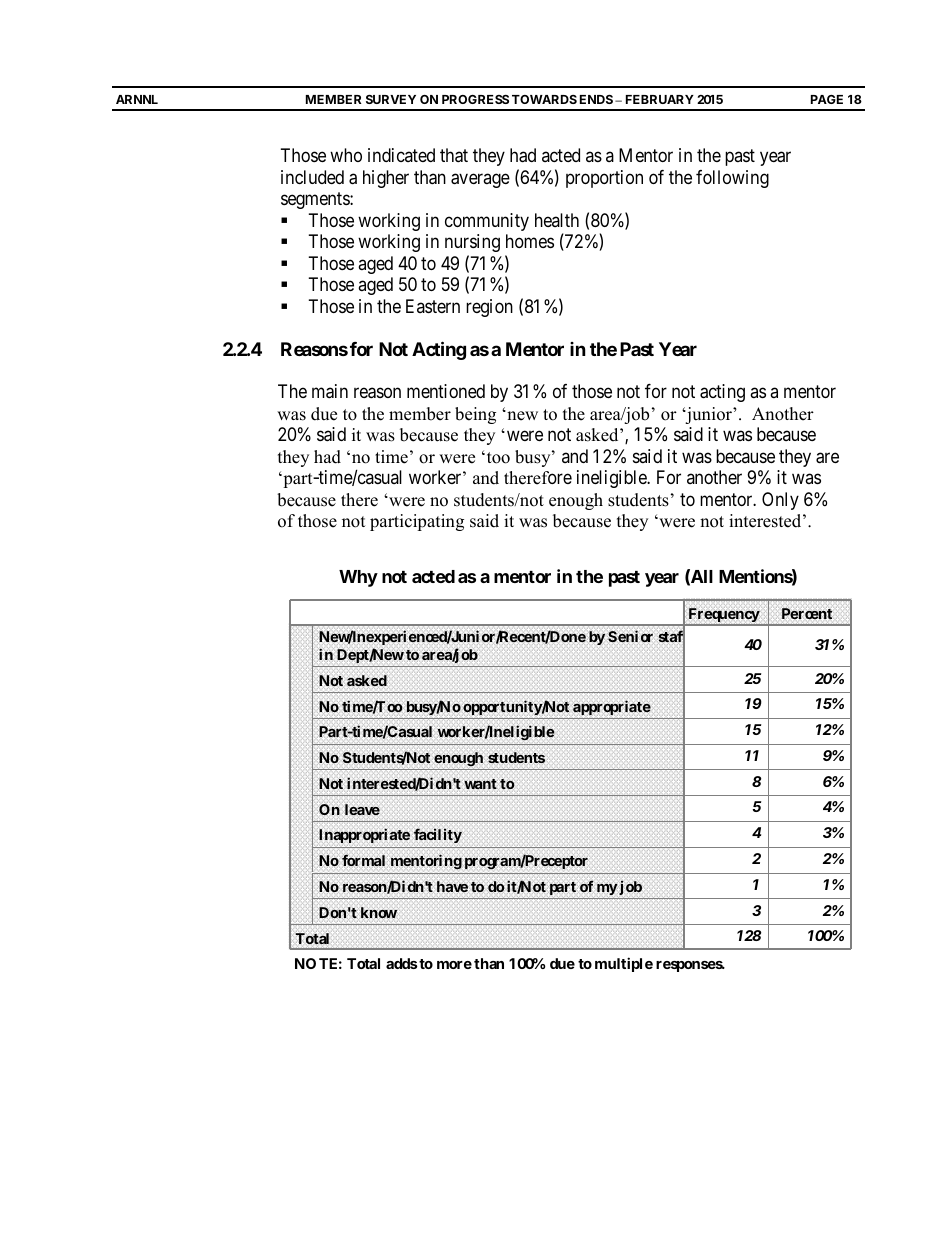  I want to click on Percent, so click(807, 613).
